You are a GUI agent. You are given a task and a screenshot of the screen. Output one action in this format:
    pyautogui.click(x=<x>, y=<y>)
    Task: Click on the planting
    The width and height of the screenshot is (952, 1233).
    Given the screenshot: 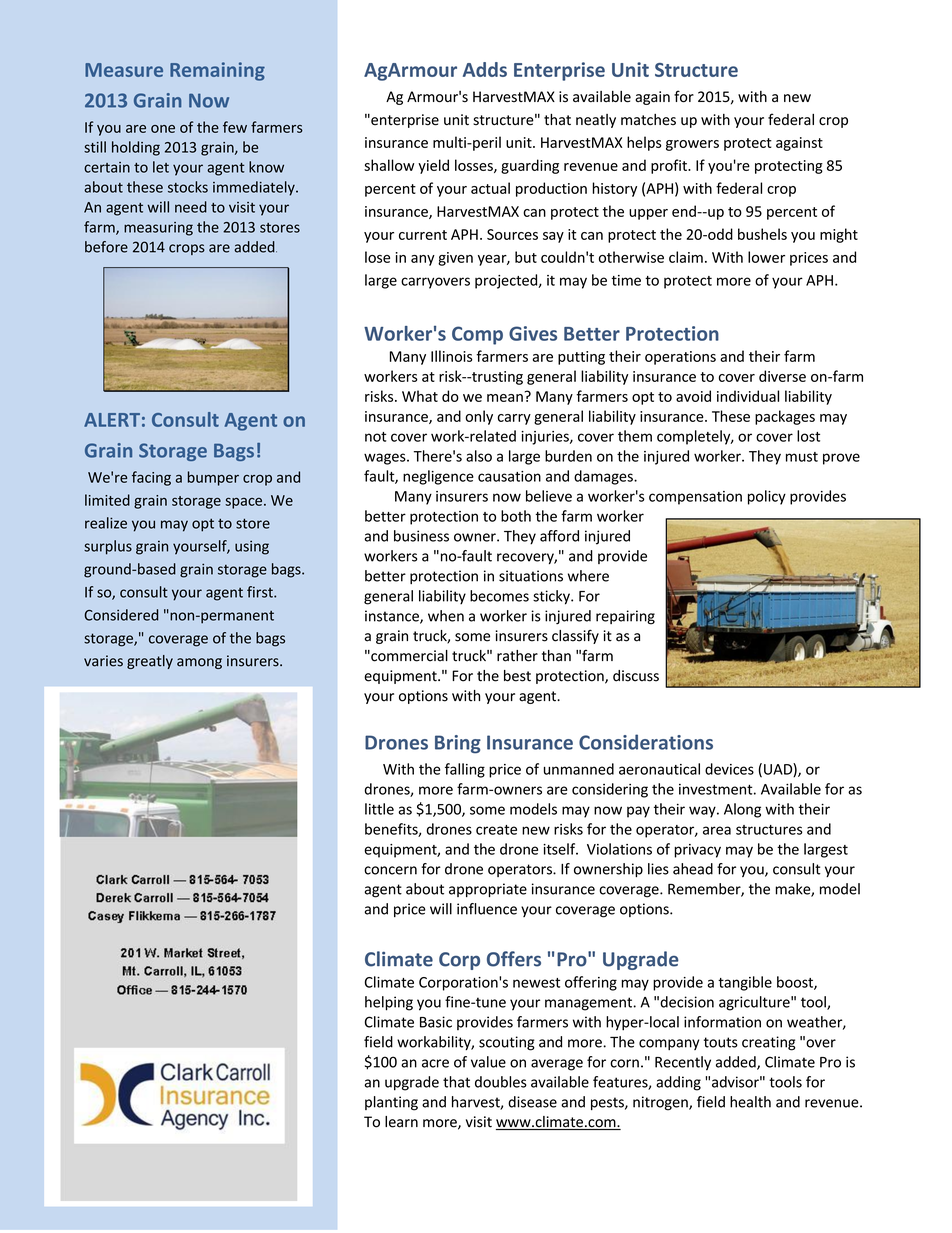 What is the action you would take?
    pyautogui.click(x=391, y=1103)
